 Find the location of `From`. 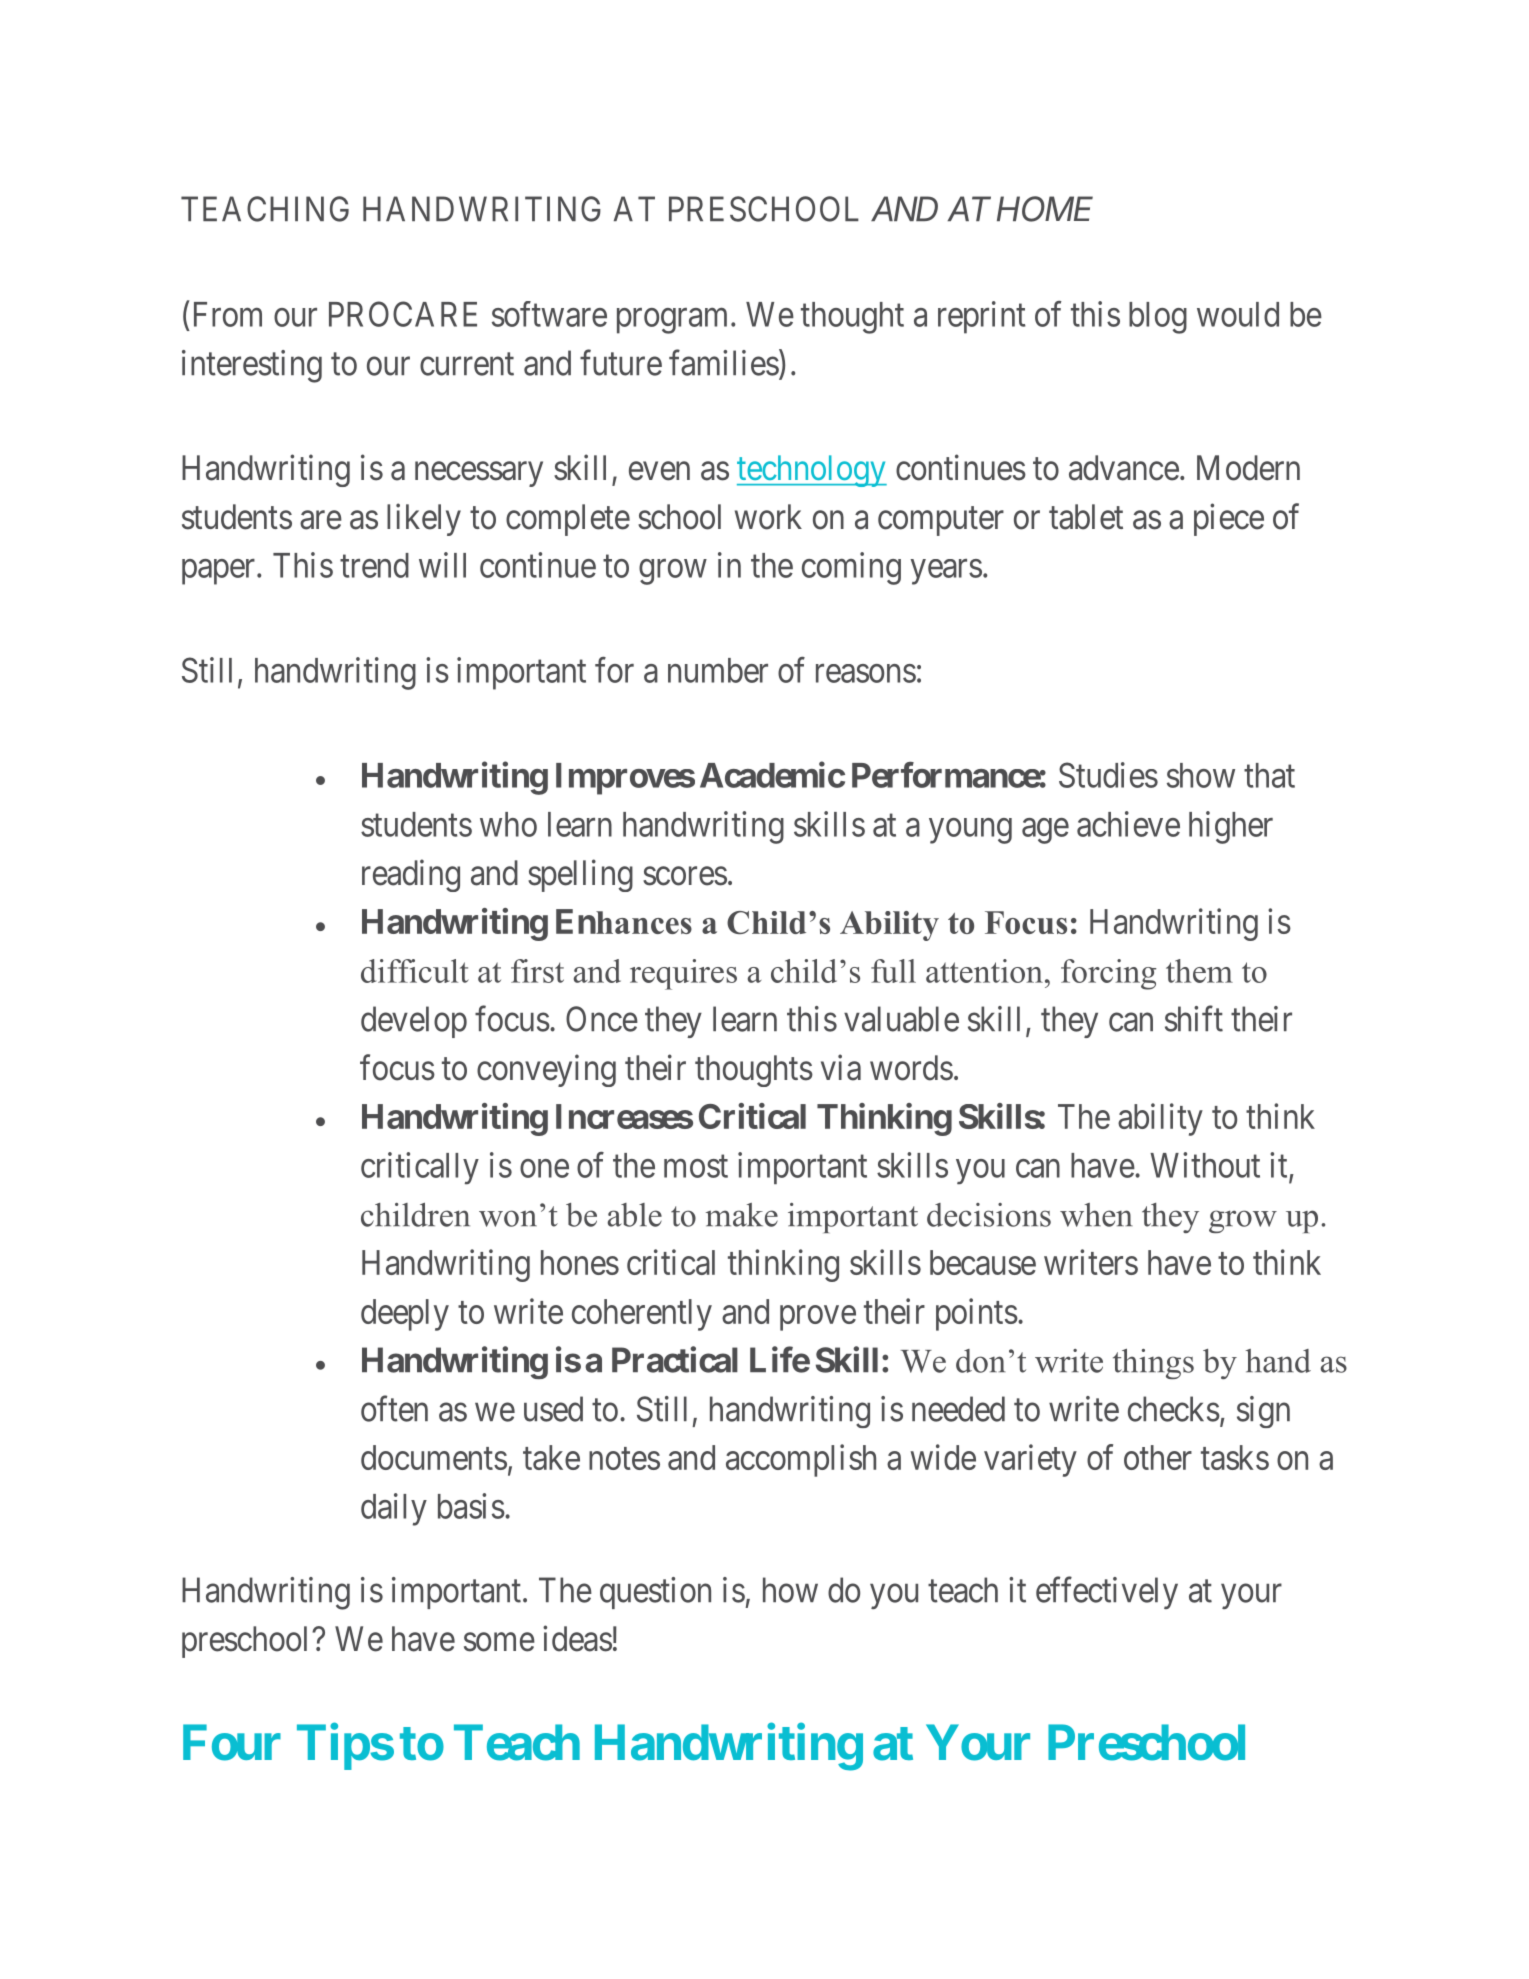

From is located at coordinates (228, 314).
